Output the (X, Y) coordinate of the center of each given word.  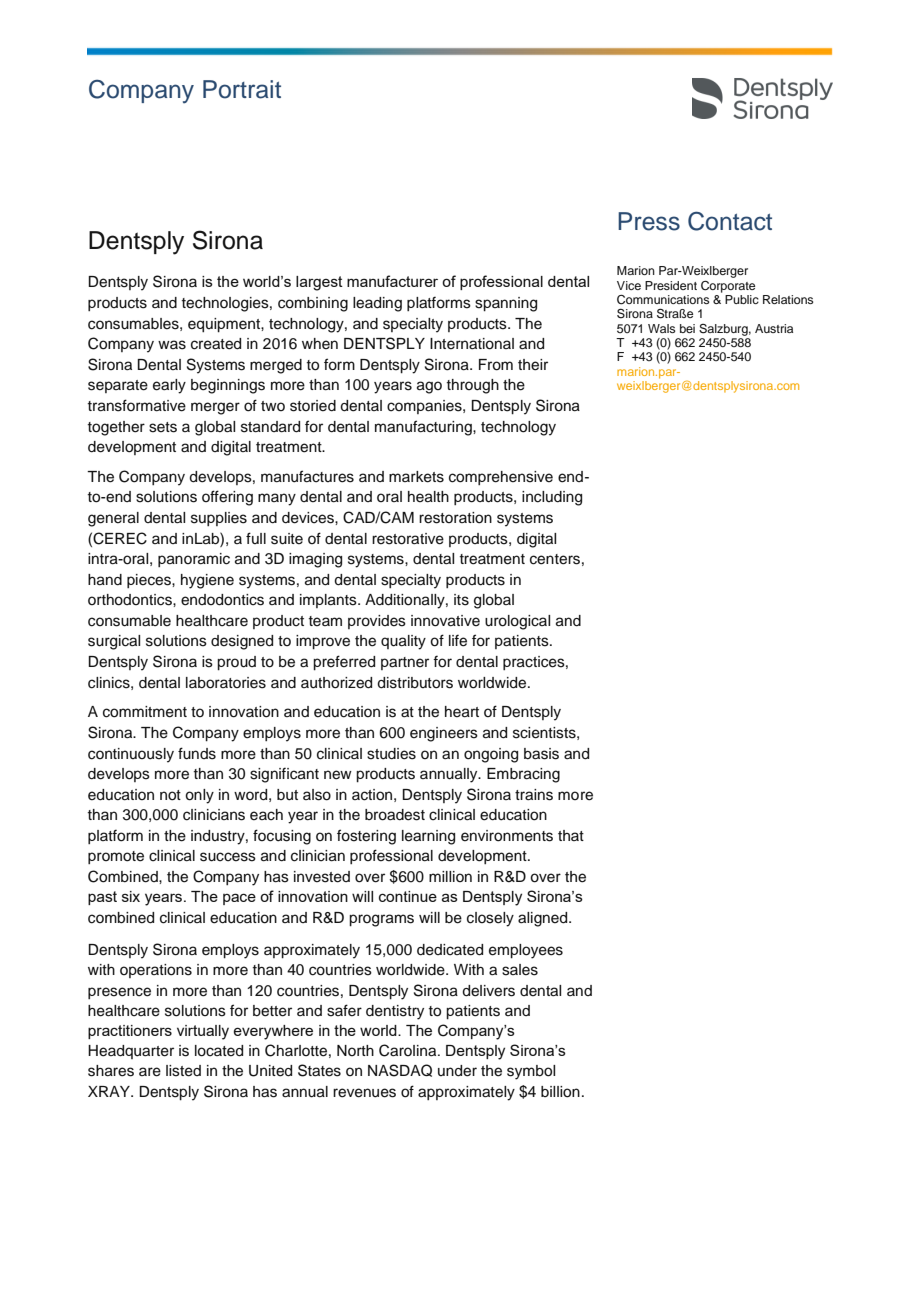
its (461, 600)
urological (517, 622)
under (457, 1071)
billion (560, 1092)
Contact (730, 221)
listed (183, 1071)
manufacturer (392, 281)
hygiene (207, 581)
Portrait (242, 89)
